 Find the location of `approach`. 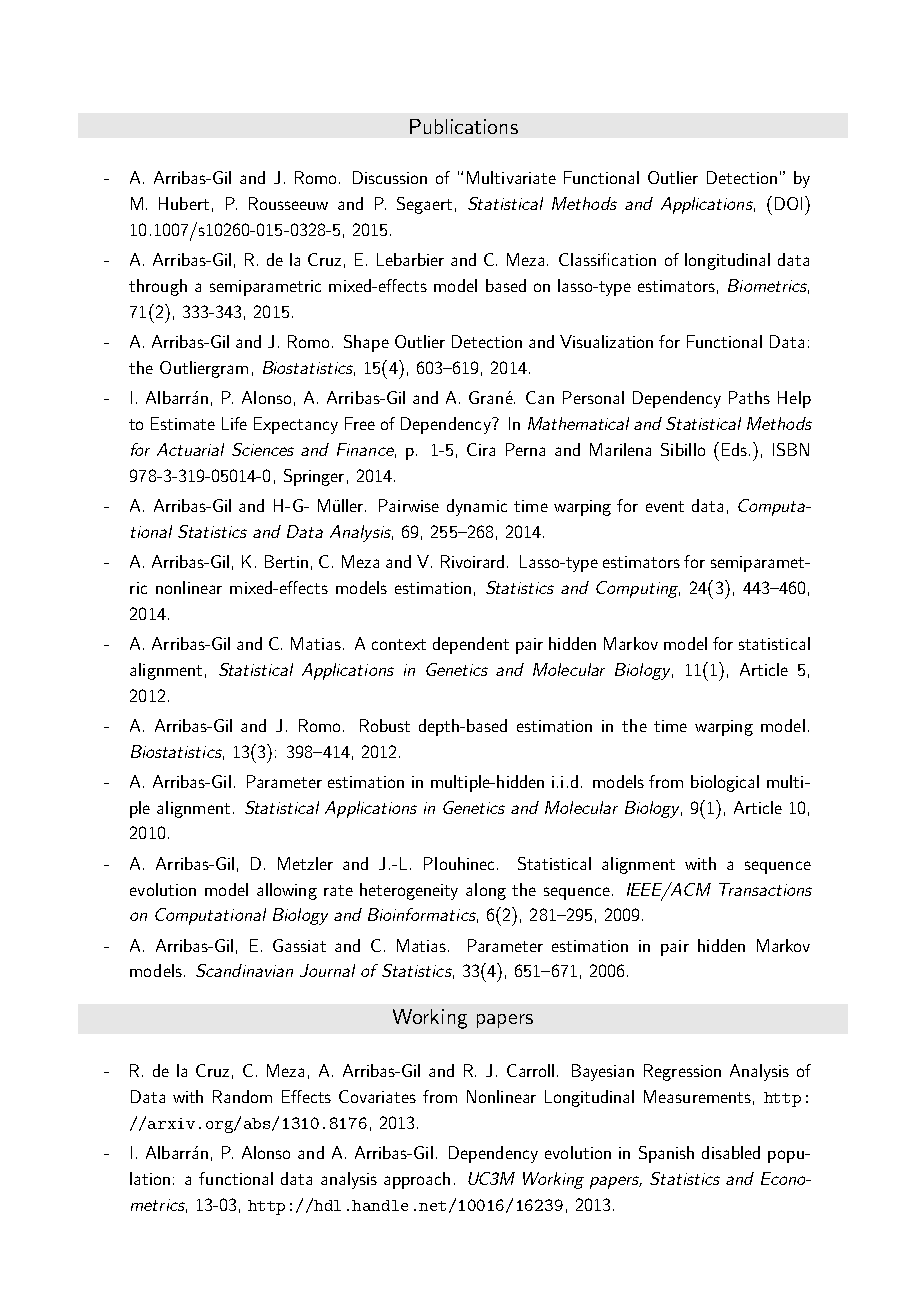

approach is located at coordinates (417, 1180).
